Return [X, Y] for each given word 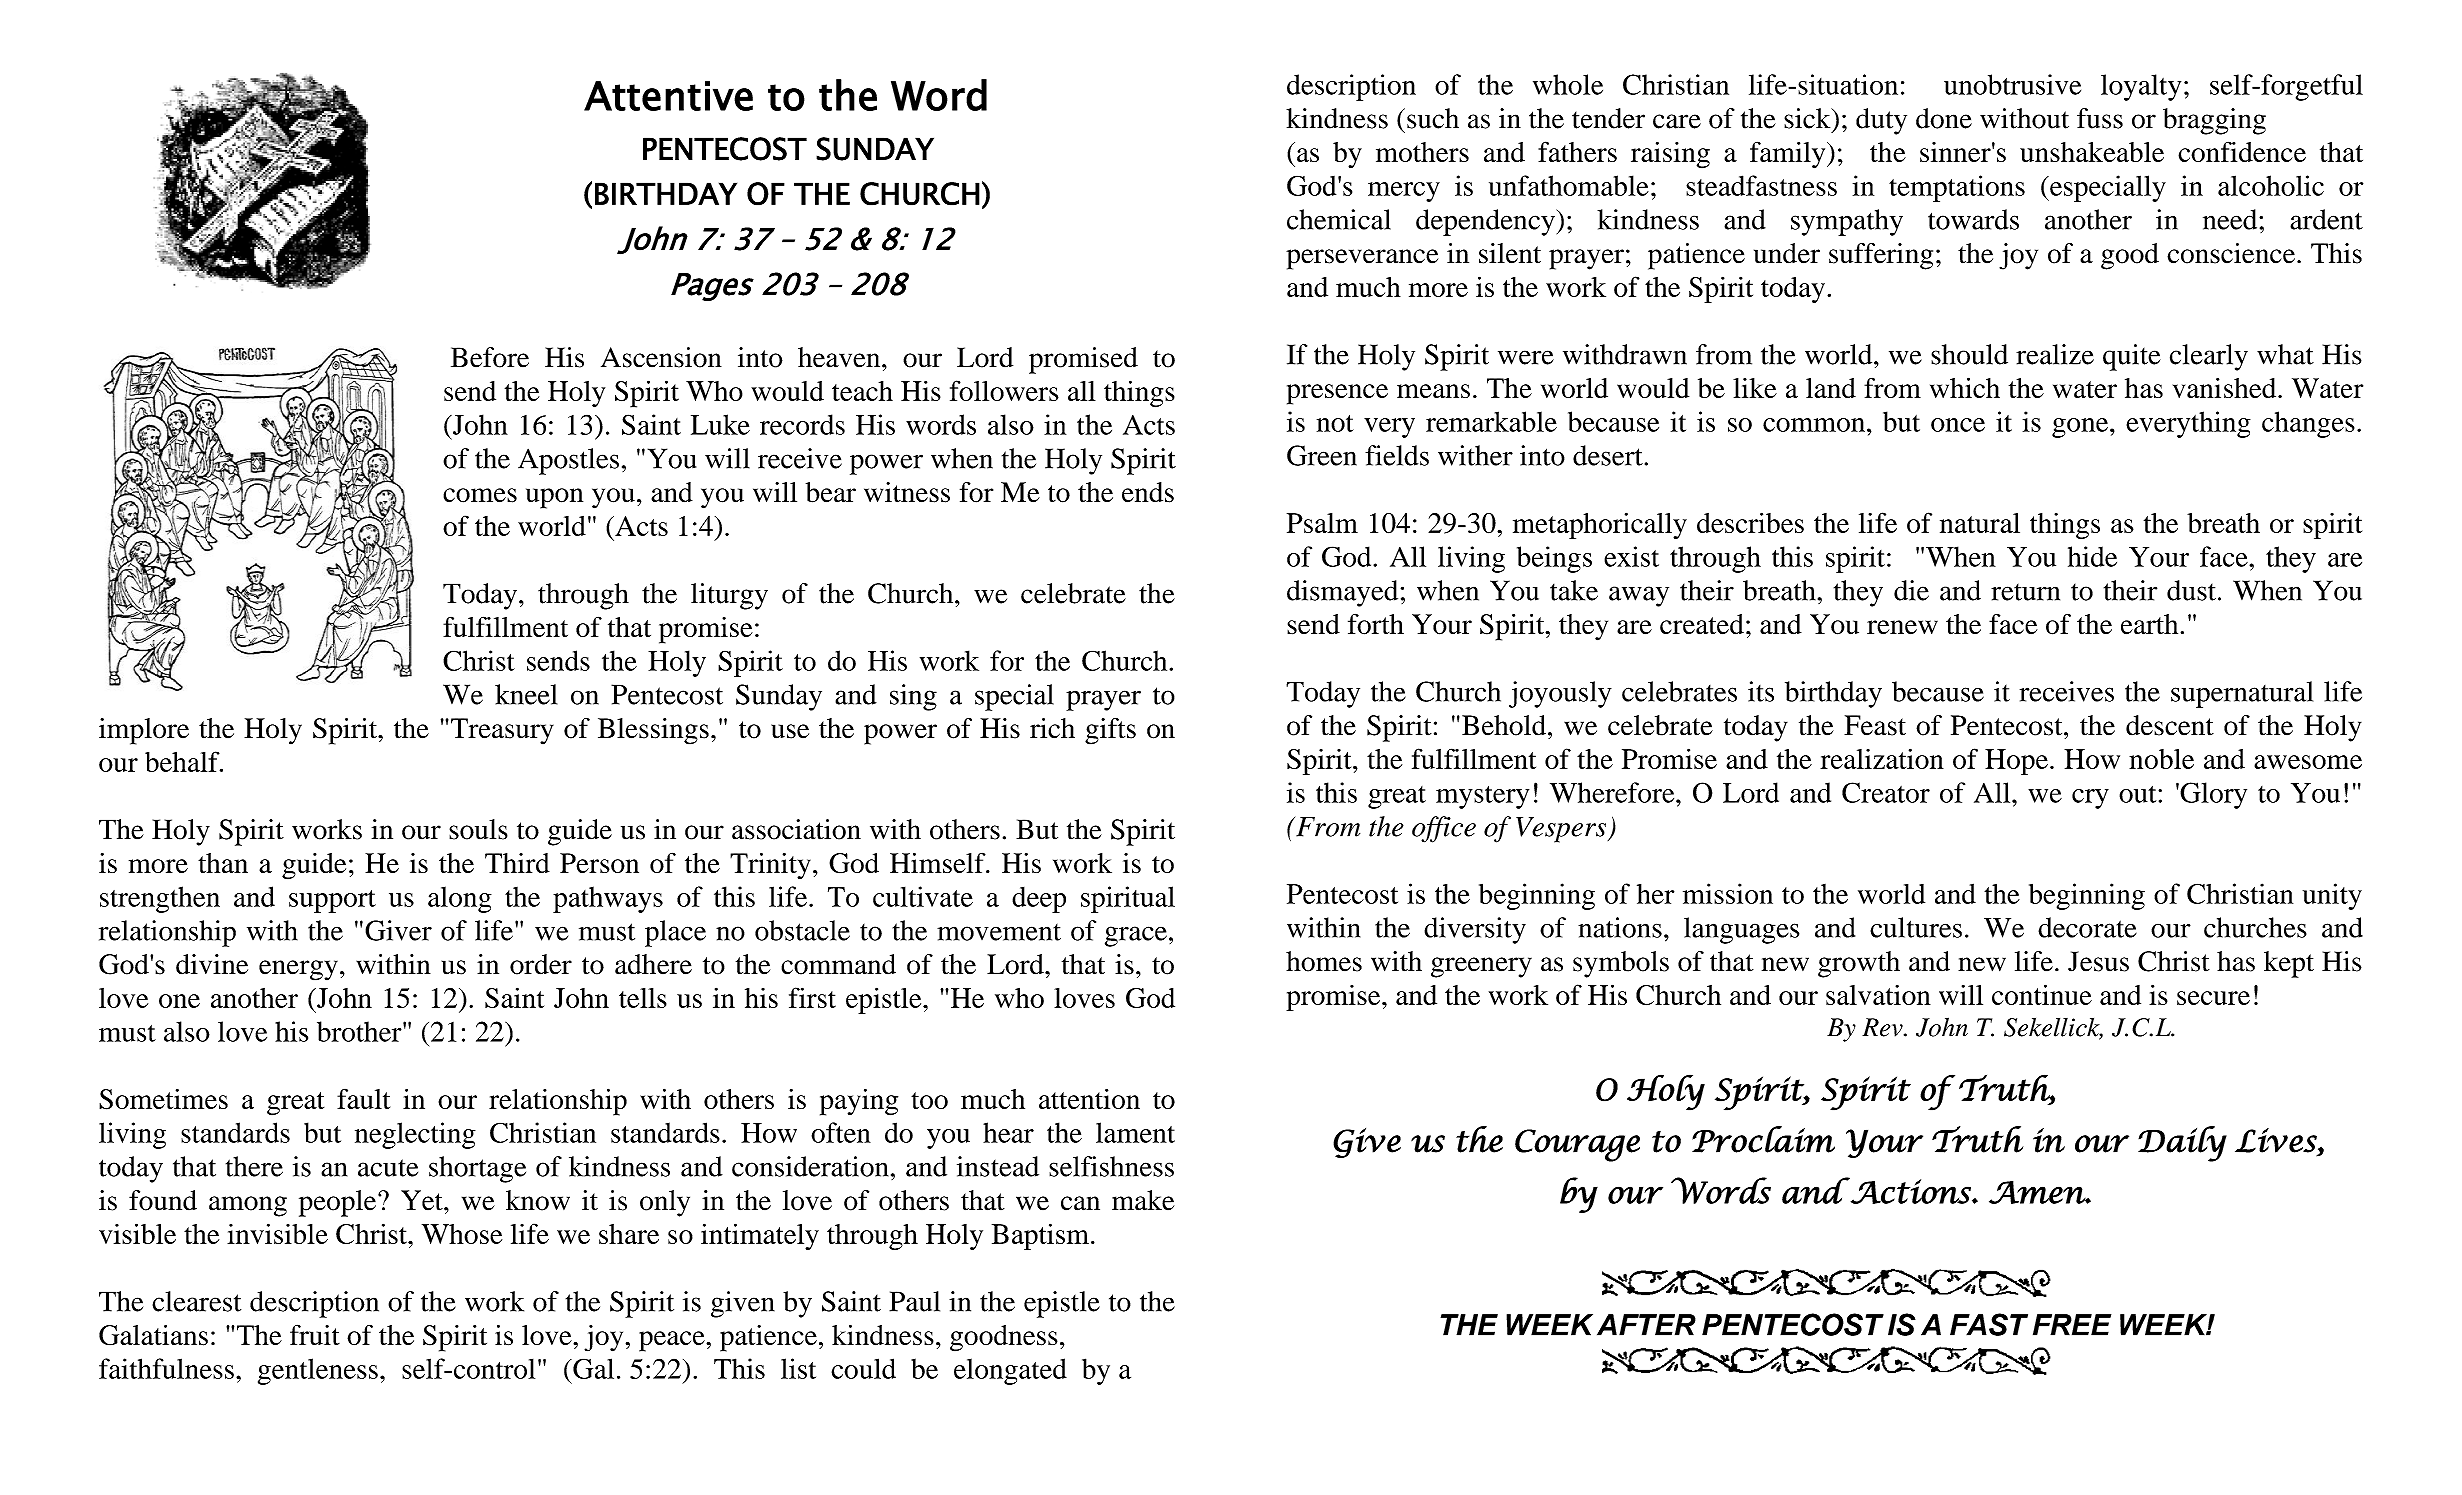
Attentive [668, 96]
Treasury [502, 731]
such [1433, 118]
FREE [2072, 1325]
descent [2170, 725]
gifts [1110, 731]
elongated [1010, 1371]
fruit [315, 1334]
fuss [2100, 118]
